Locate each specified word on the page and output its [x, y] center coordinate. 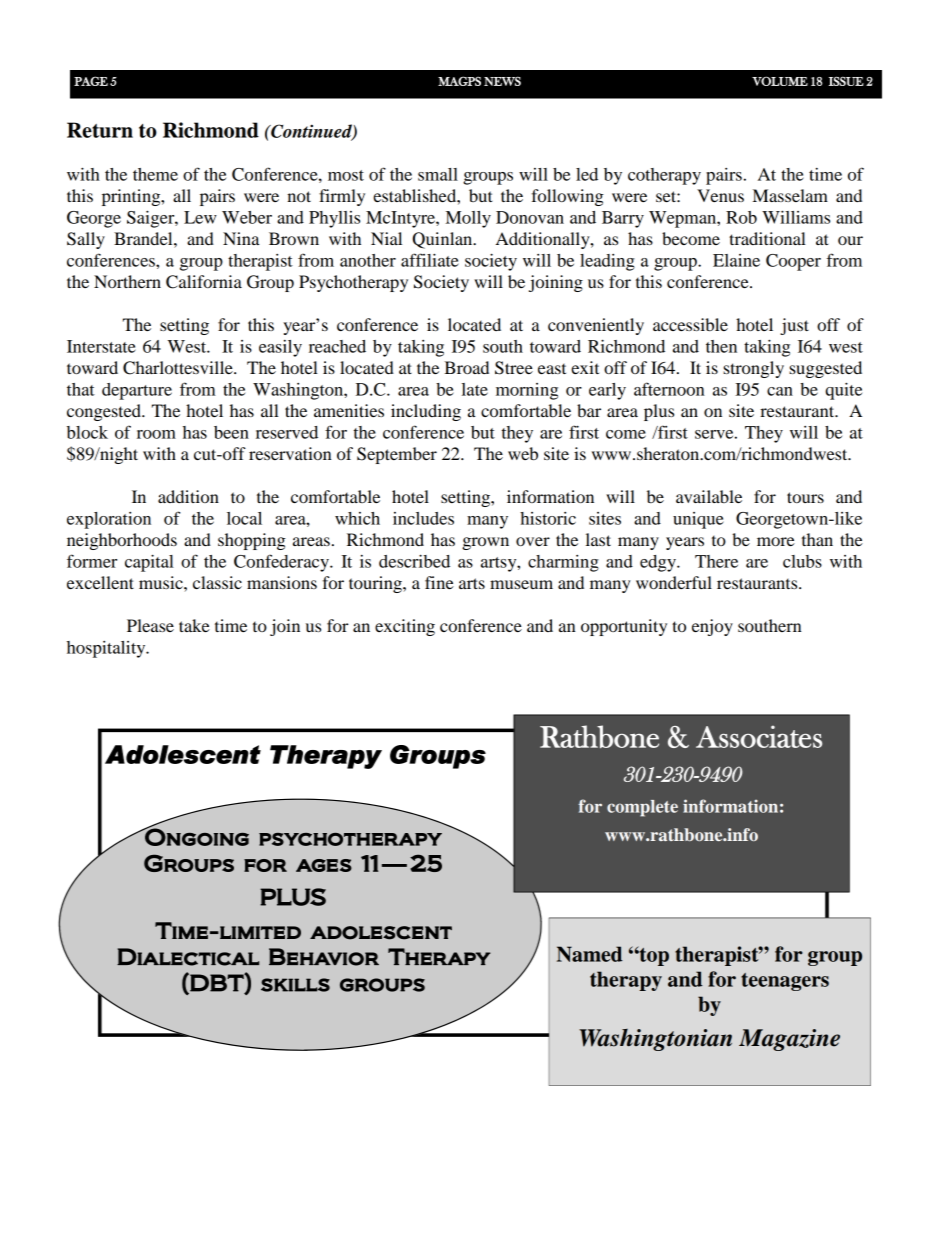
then [721, 346]
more [776, 541]
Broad [466, 367]
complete [642, 808]
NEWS [502, 81]
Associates [759, 736]
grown [485, 543]
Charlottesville [179, 368]
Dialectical [188, 957]
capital [149, 563]
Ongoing [196, 836]
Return [100, 130]
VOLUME [780, 81]
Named [590, 954]
